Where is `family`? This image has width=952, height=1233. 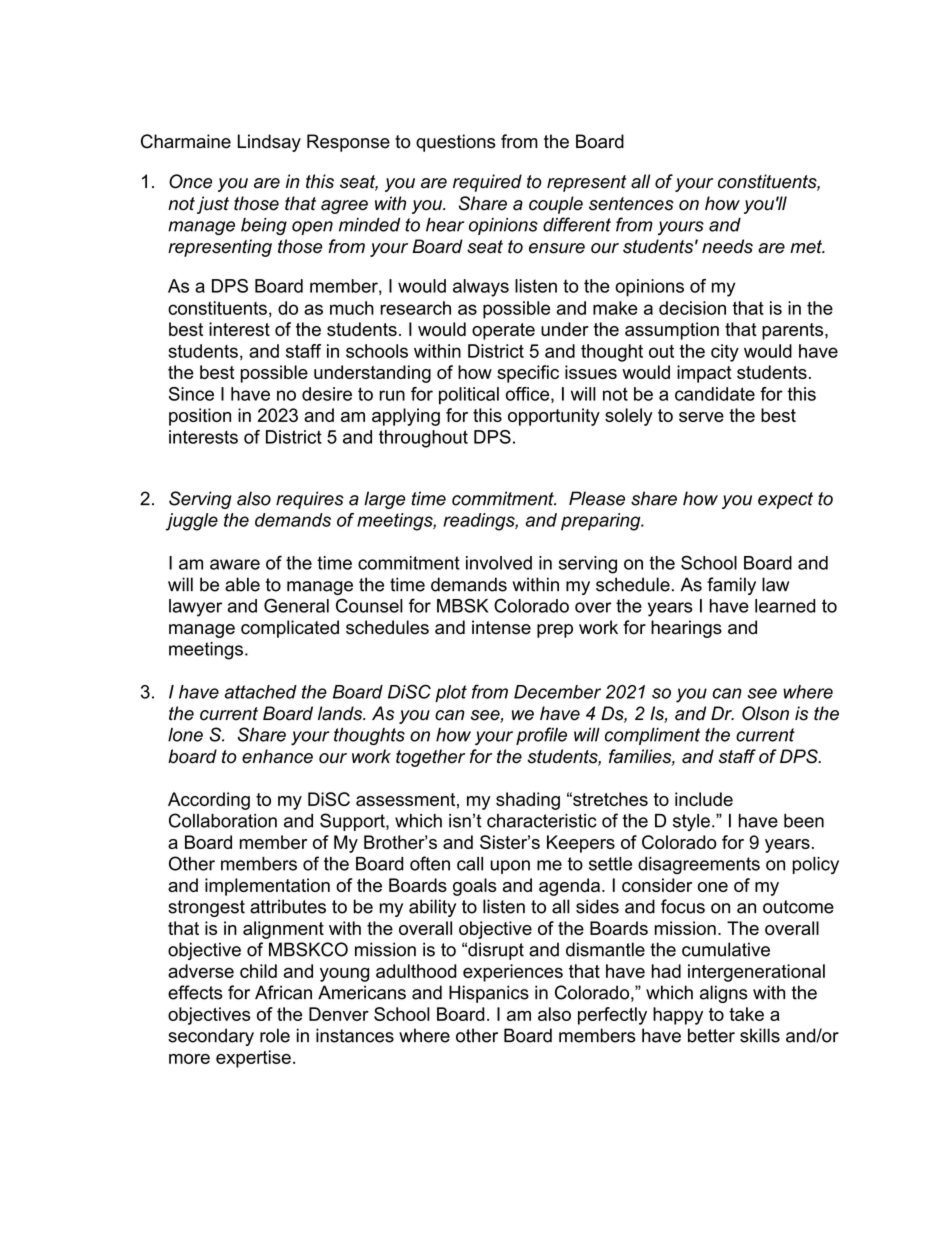
family is located at coordinates (731, 586).
